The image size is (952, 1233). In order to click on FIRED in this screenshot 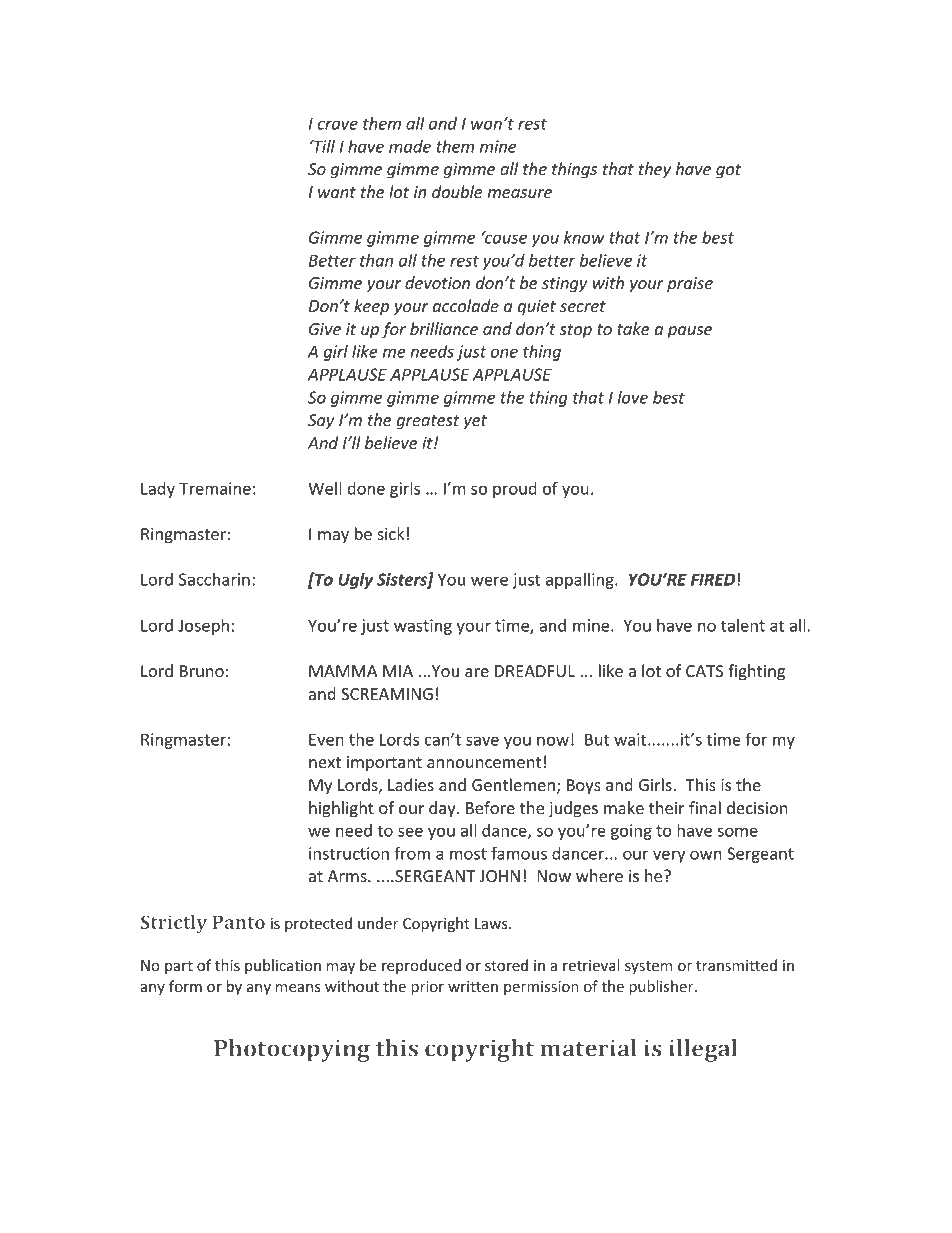, I will do `click(713, 579)`.
